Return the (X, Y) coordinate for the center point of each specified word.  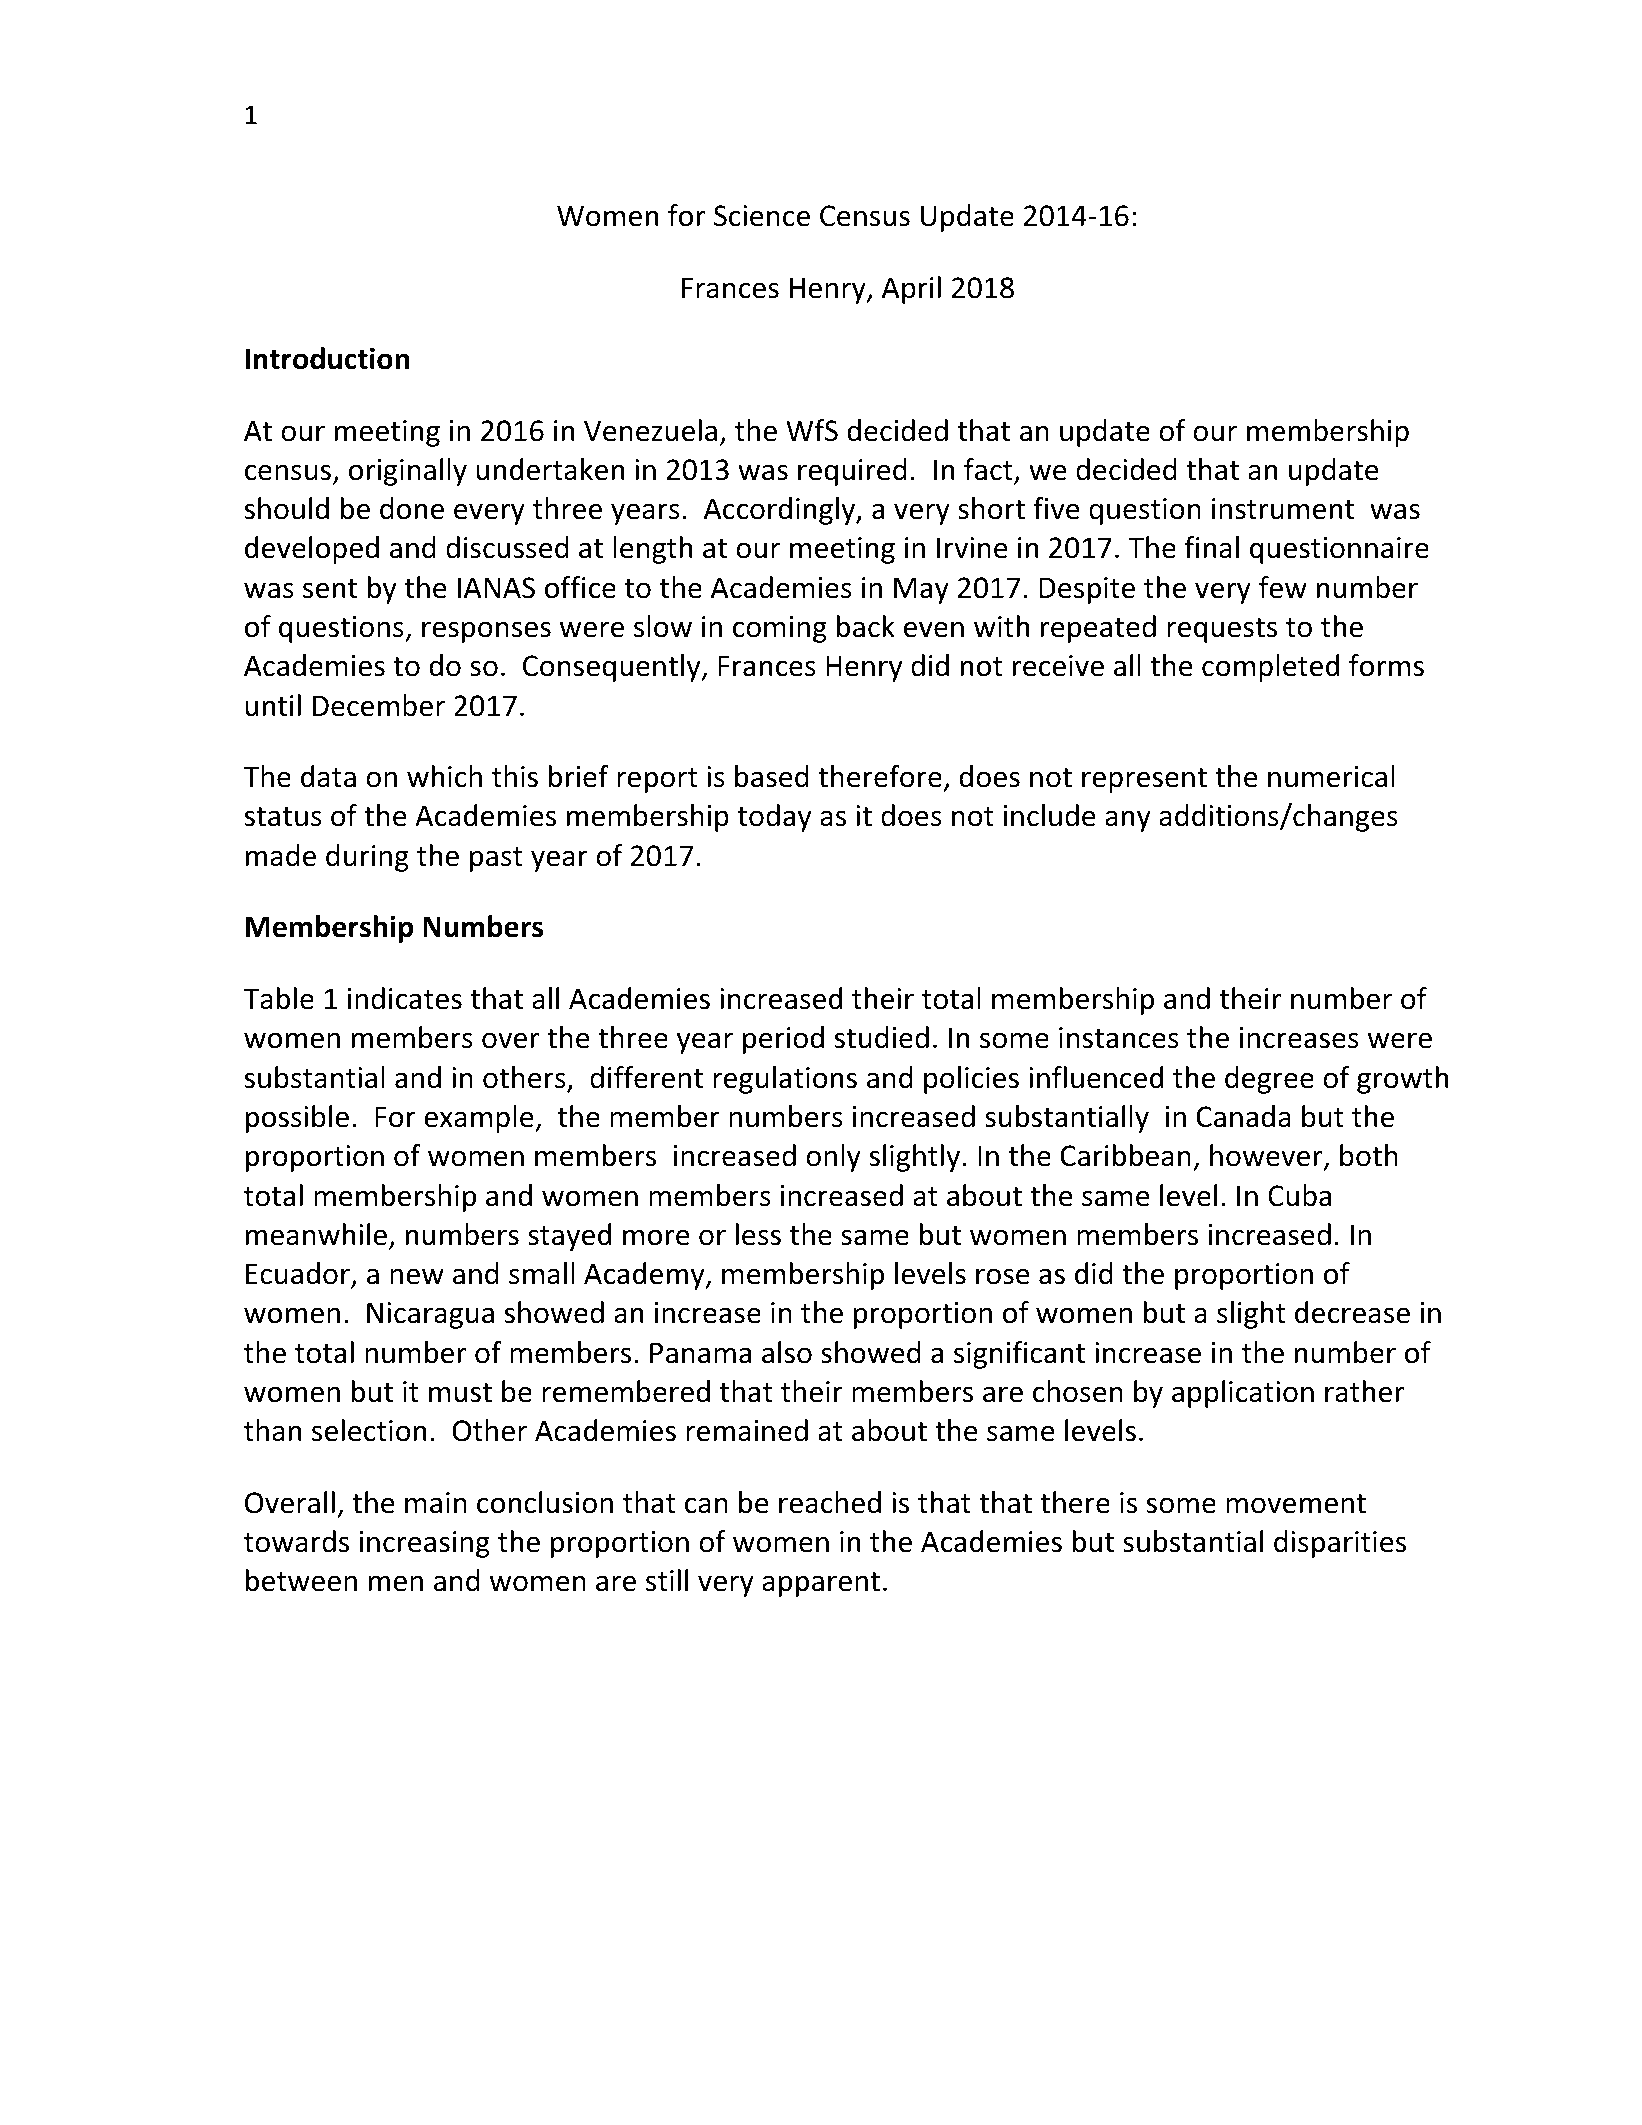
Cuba (1299, 1195)
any (1128, 821)
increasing (425, 1544)
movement (1296, 1504)
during (367, 858)
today (774, 818)
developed (312, 550)
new (417, 1276)
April (911, 290)
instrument (1283, 509)
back (866, 626)
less (758, 1234)
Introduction (327, 358)
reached (830, 1502)
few (1283, 587)
